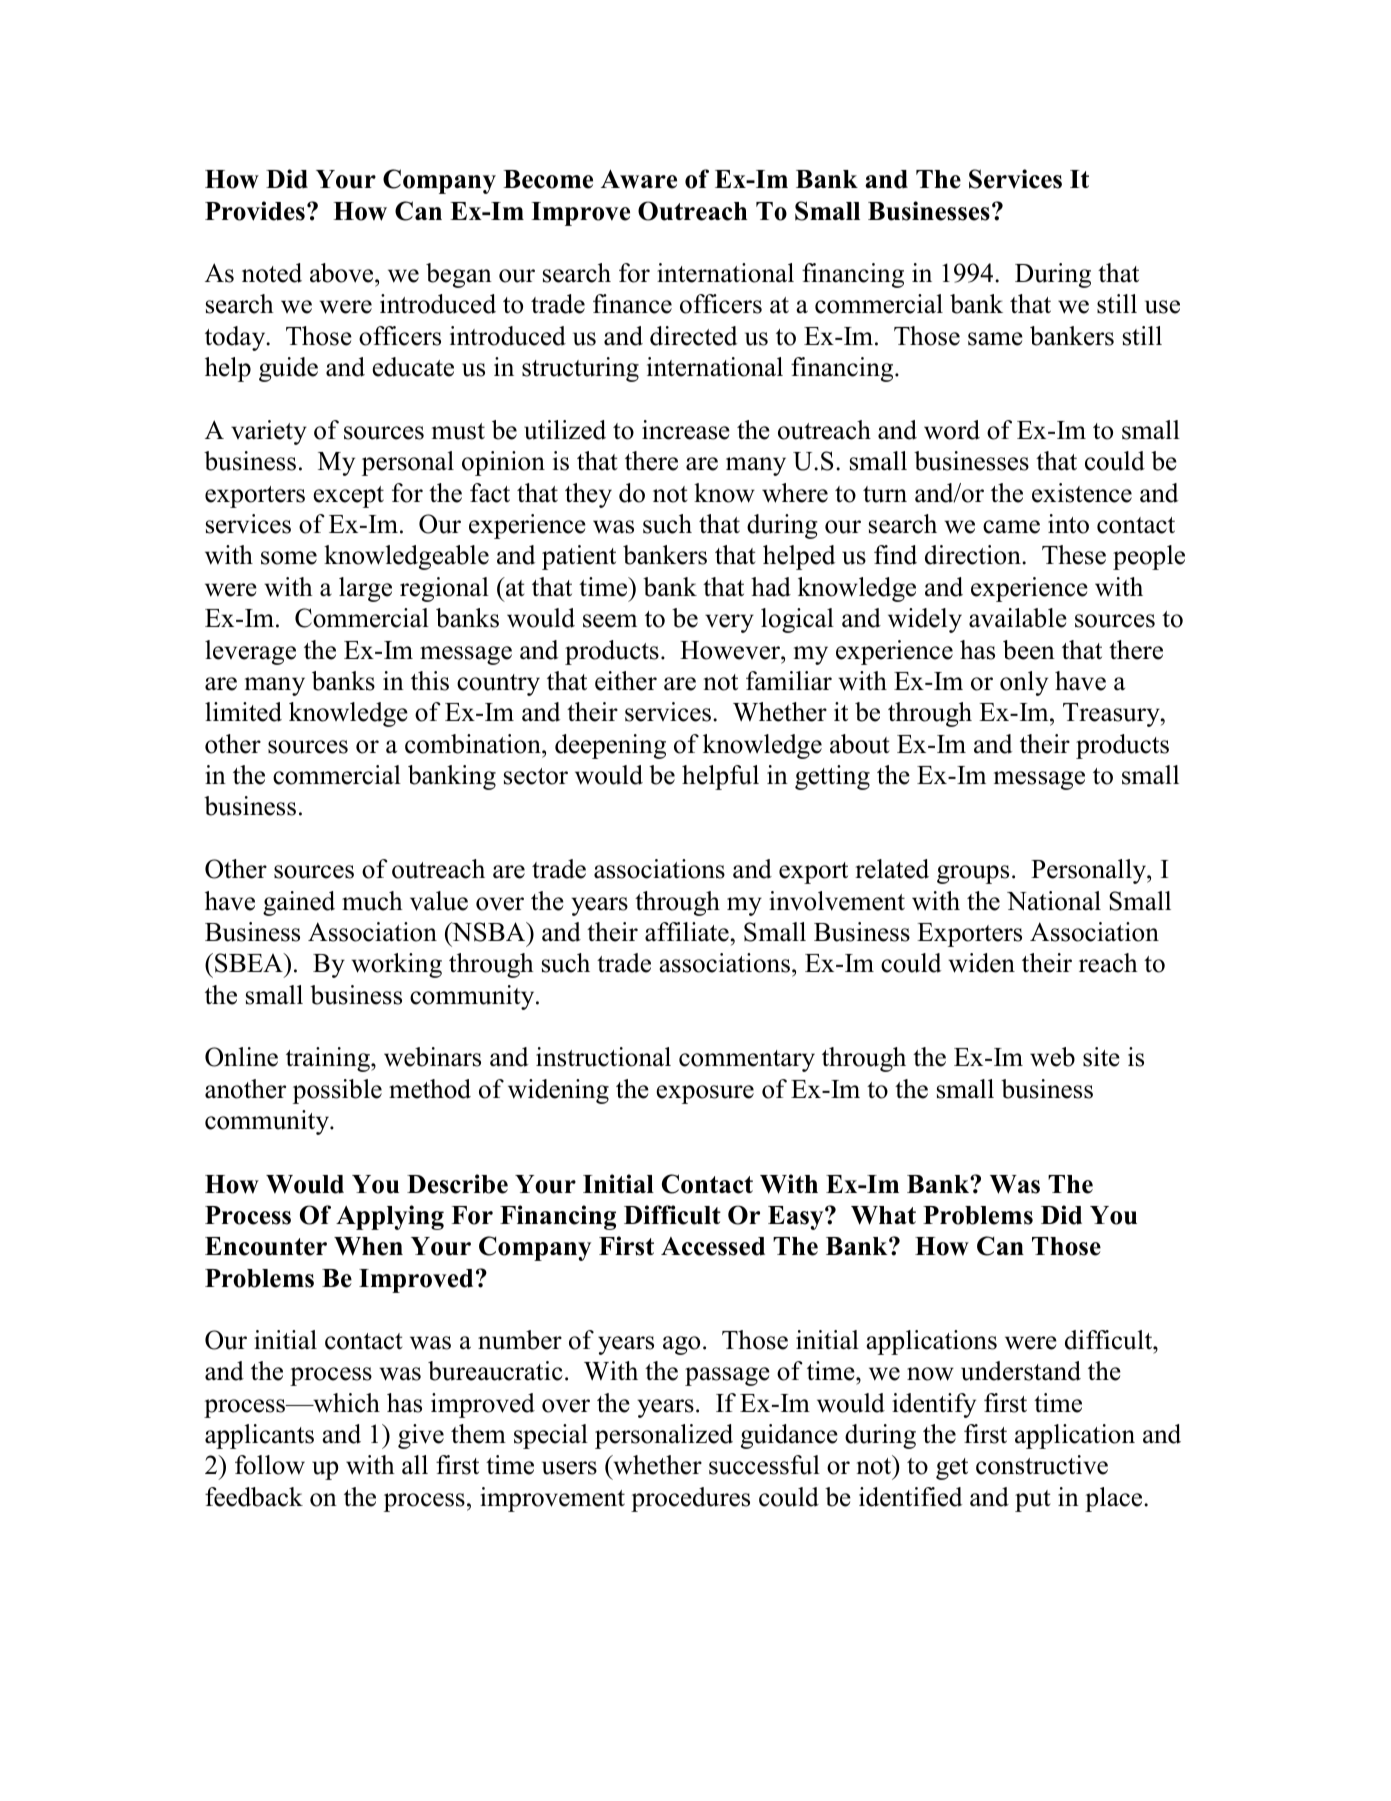 The height and width of the screenshot is (1801, 1391). Describe the element at coordinates (639, 179) in the screenshot. I see `Aware` at that location.
